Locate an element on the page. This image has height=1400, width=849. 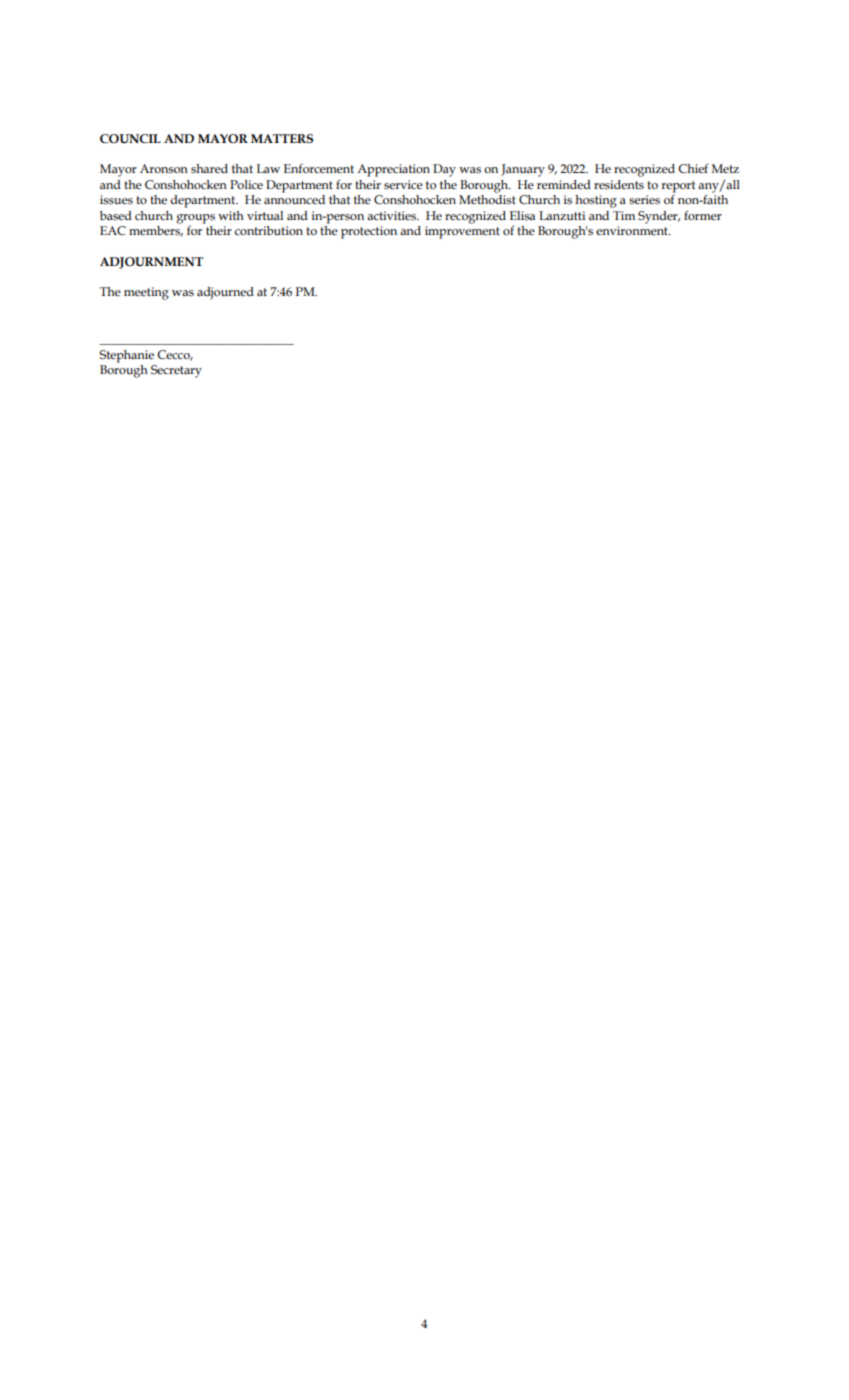
Chief is located at coordinates (693, 169).
